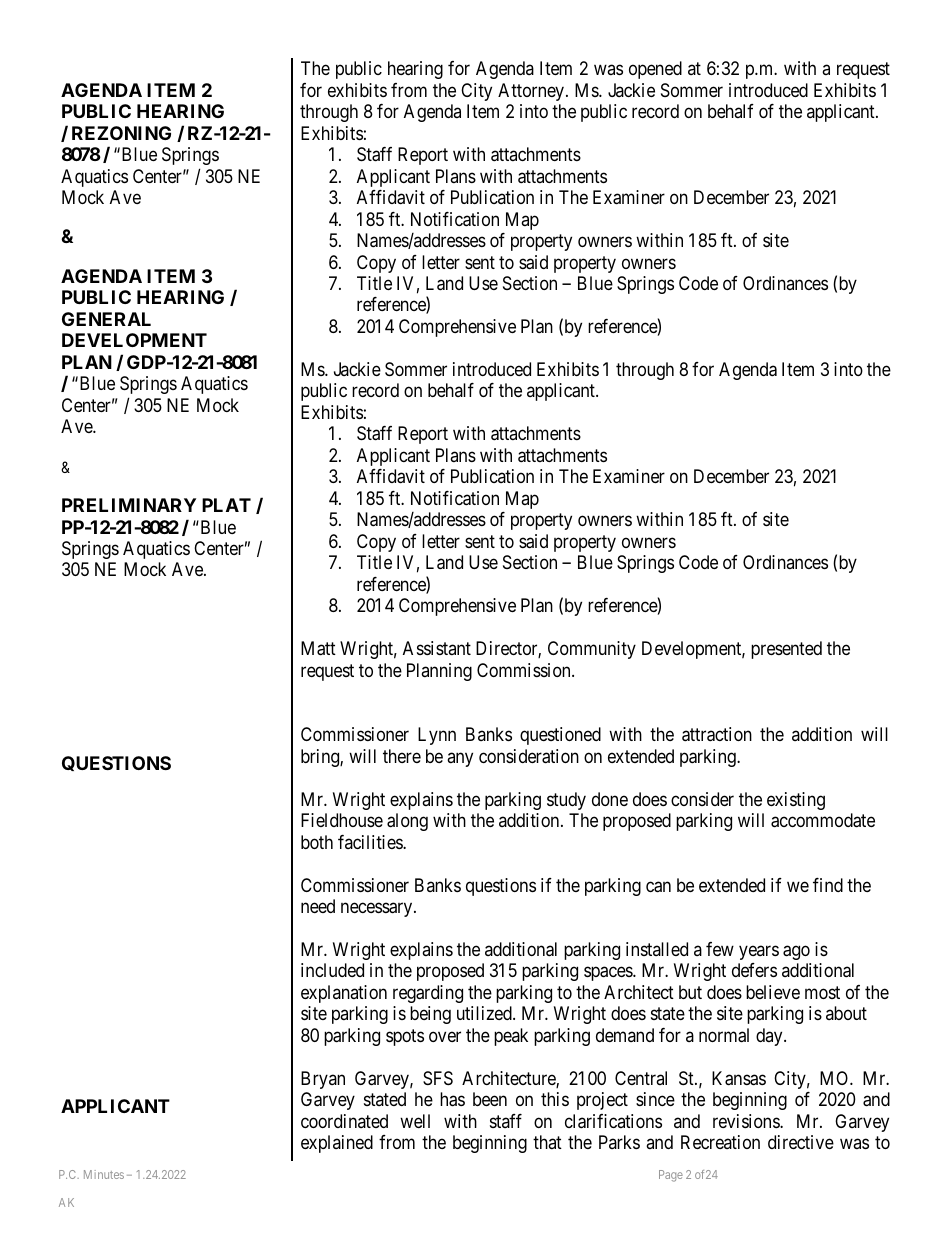 The width and height of the page is (952, 1233). Describe the element at coordinates (437, 648) in the page. I see `Assistant` at that location.
